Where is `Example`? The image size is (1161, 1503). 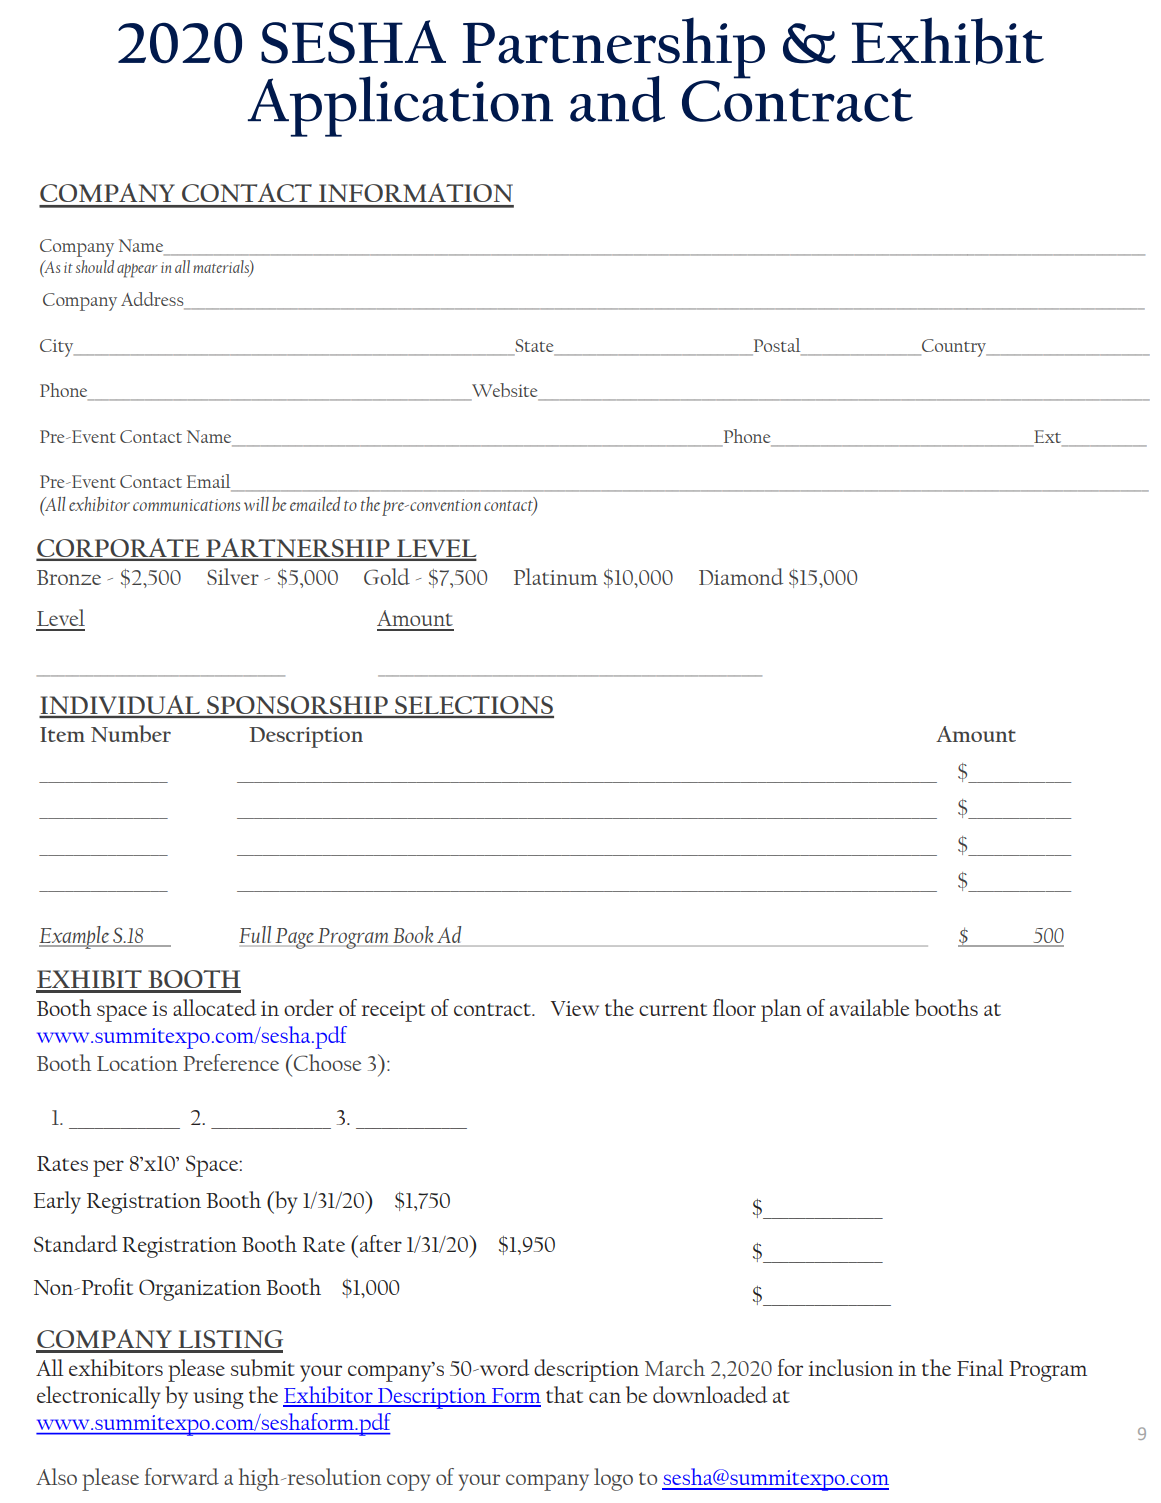
Example is located at coordinates (75, 937).
